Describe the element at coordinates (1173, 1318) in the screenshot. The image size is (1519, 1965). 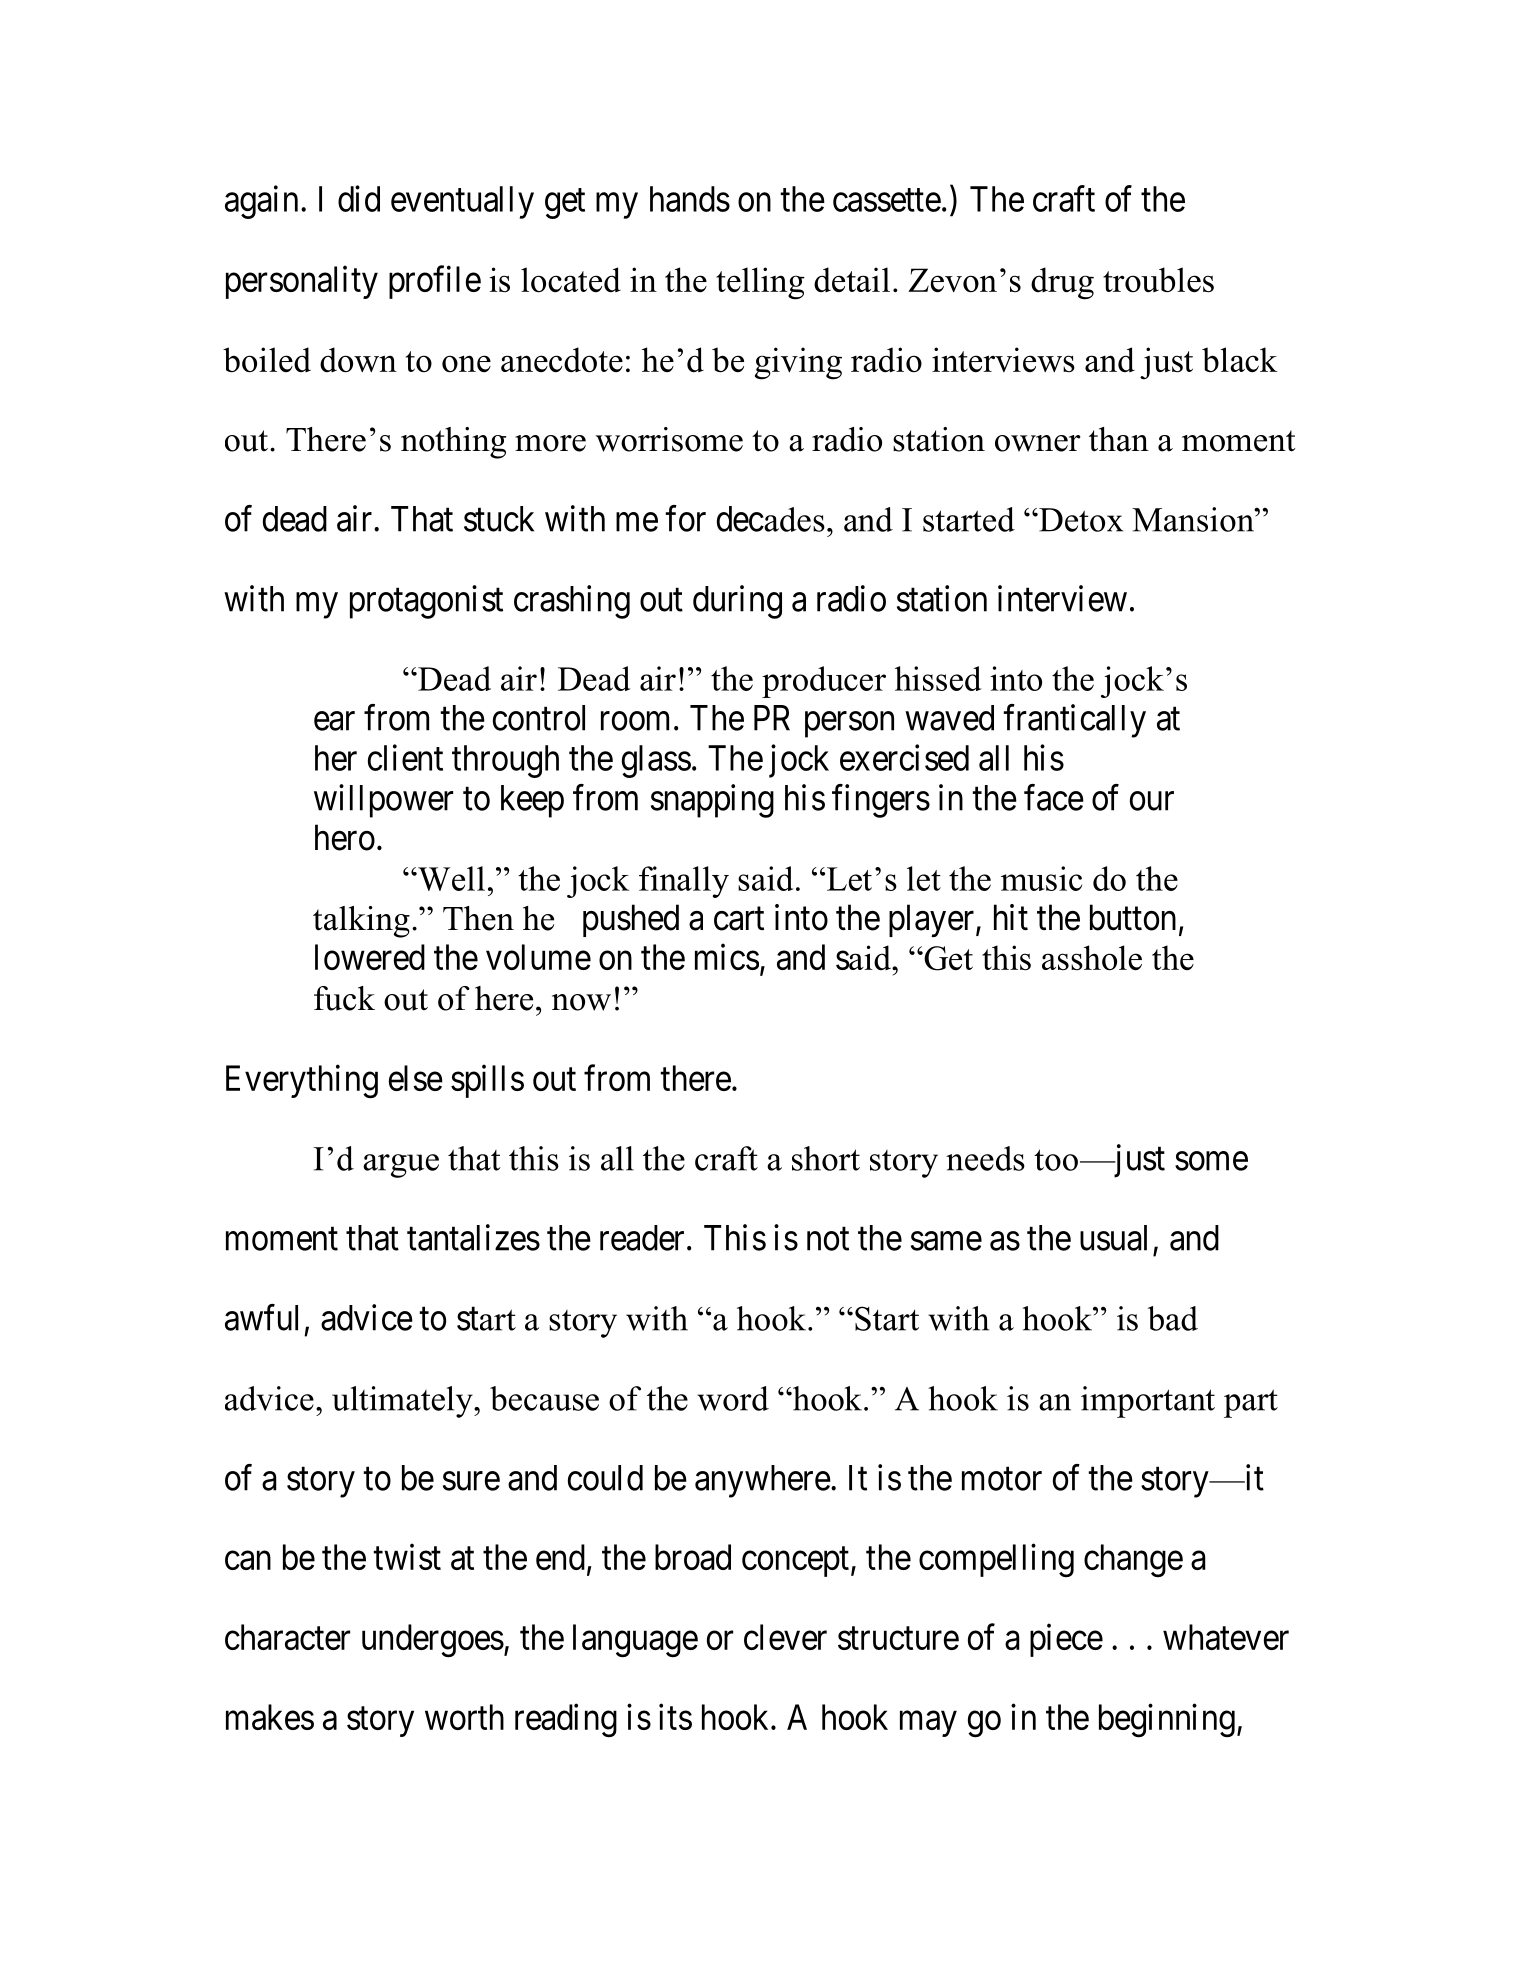
I see `bad` at that location.
